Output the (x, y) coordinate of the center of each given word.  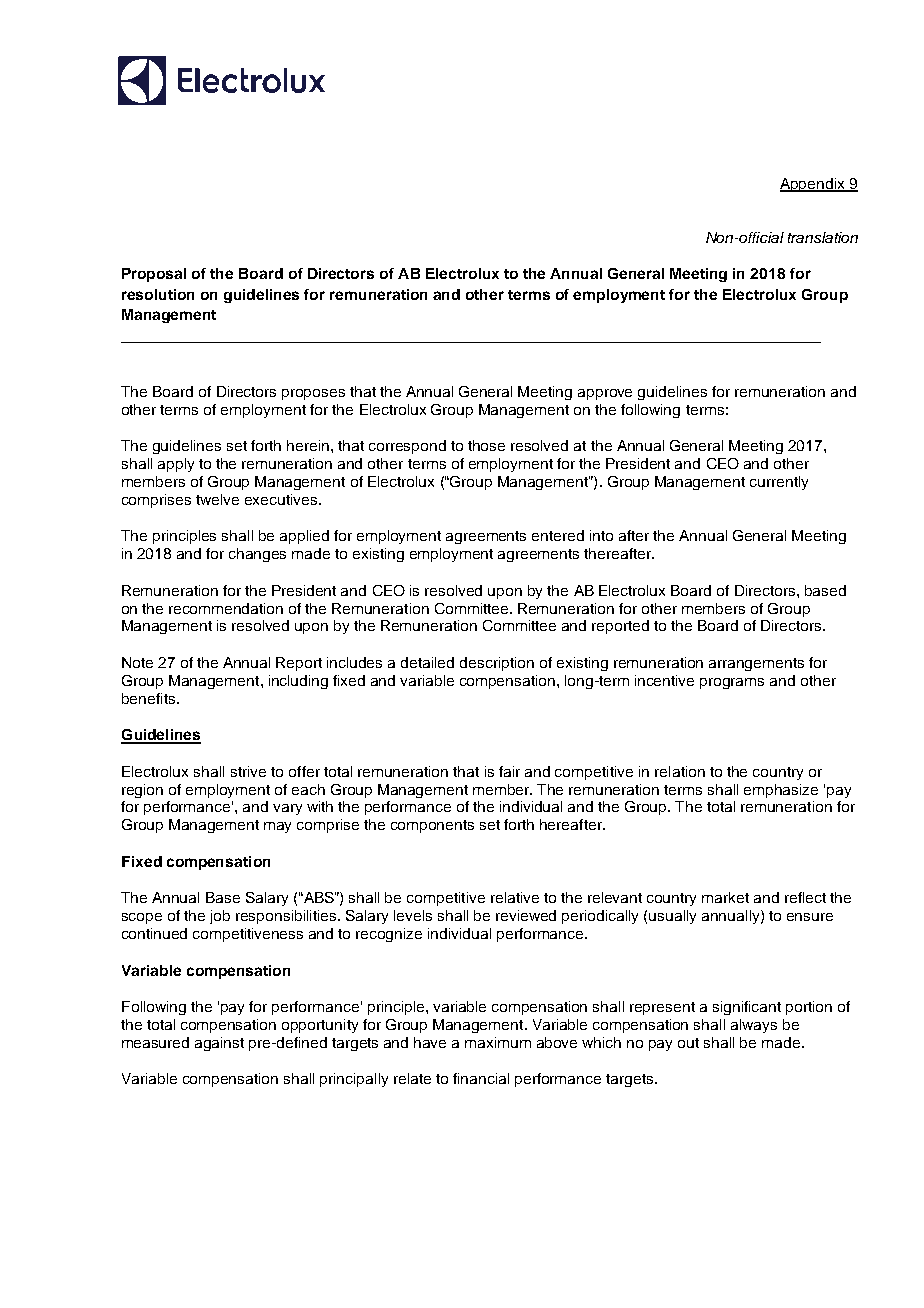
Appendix (814, 185)
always (754, 1026)
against (219, 1044)
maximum (498, 1042)
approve (605, 394)
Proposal (154, 275)
